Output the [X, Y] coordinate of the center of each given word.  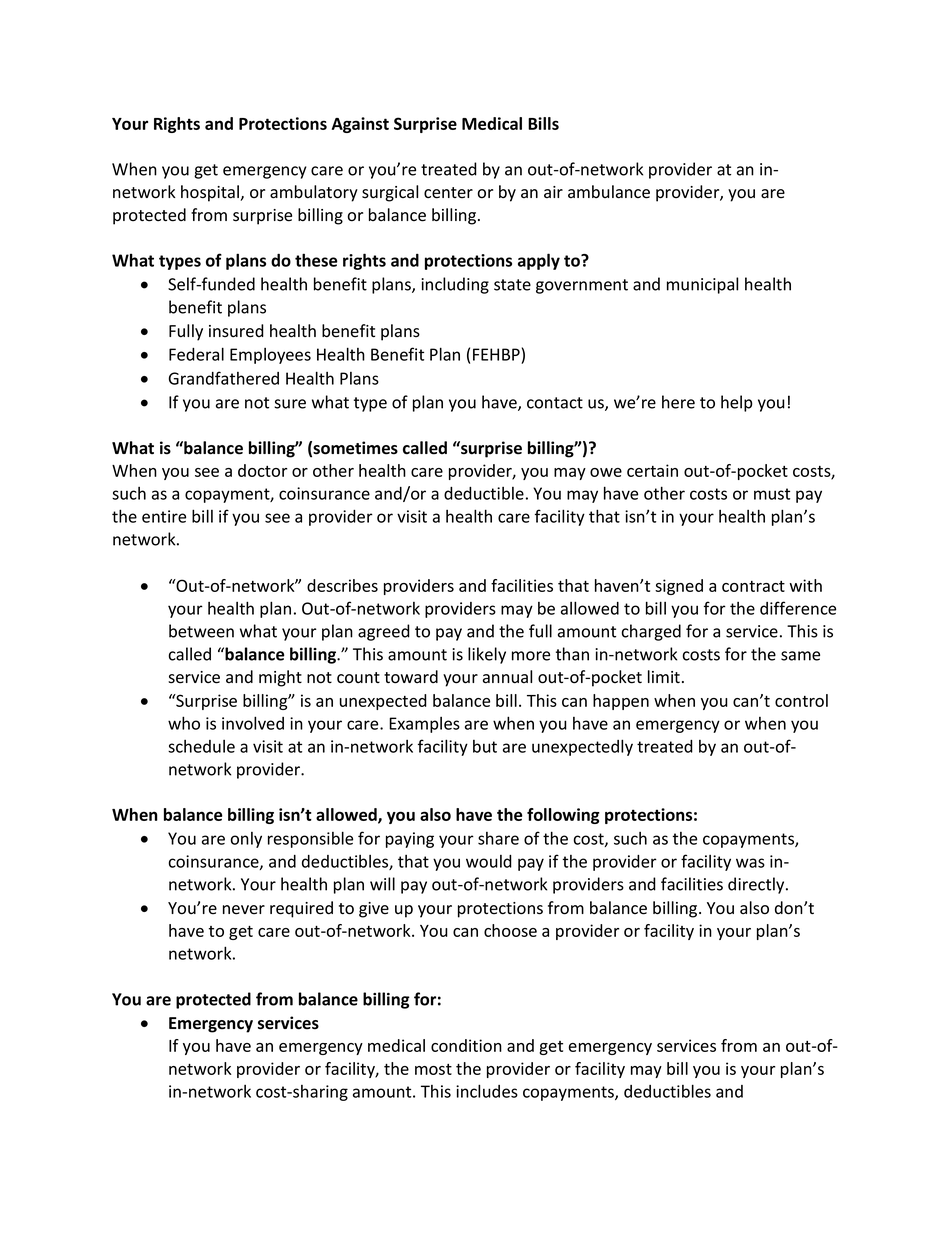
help [736, 403]
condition [466, 1045]
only [246, 840]
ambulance [609, 192]
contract [753, 586]
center [448, 193]
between [201, 631]
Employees [270, 356]
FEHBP [496, 354]
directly [757, 885]
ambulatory [314, 193]
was [750, 863]
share [498, 838]
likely [487, 655]
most [433, 1069]
